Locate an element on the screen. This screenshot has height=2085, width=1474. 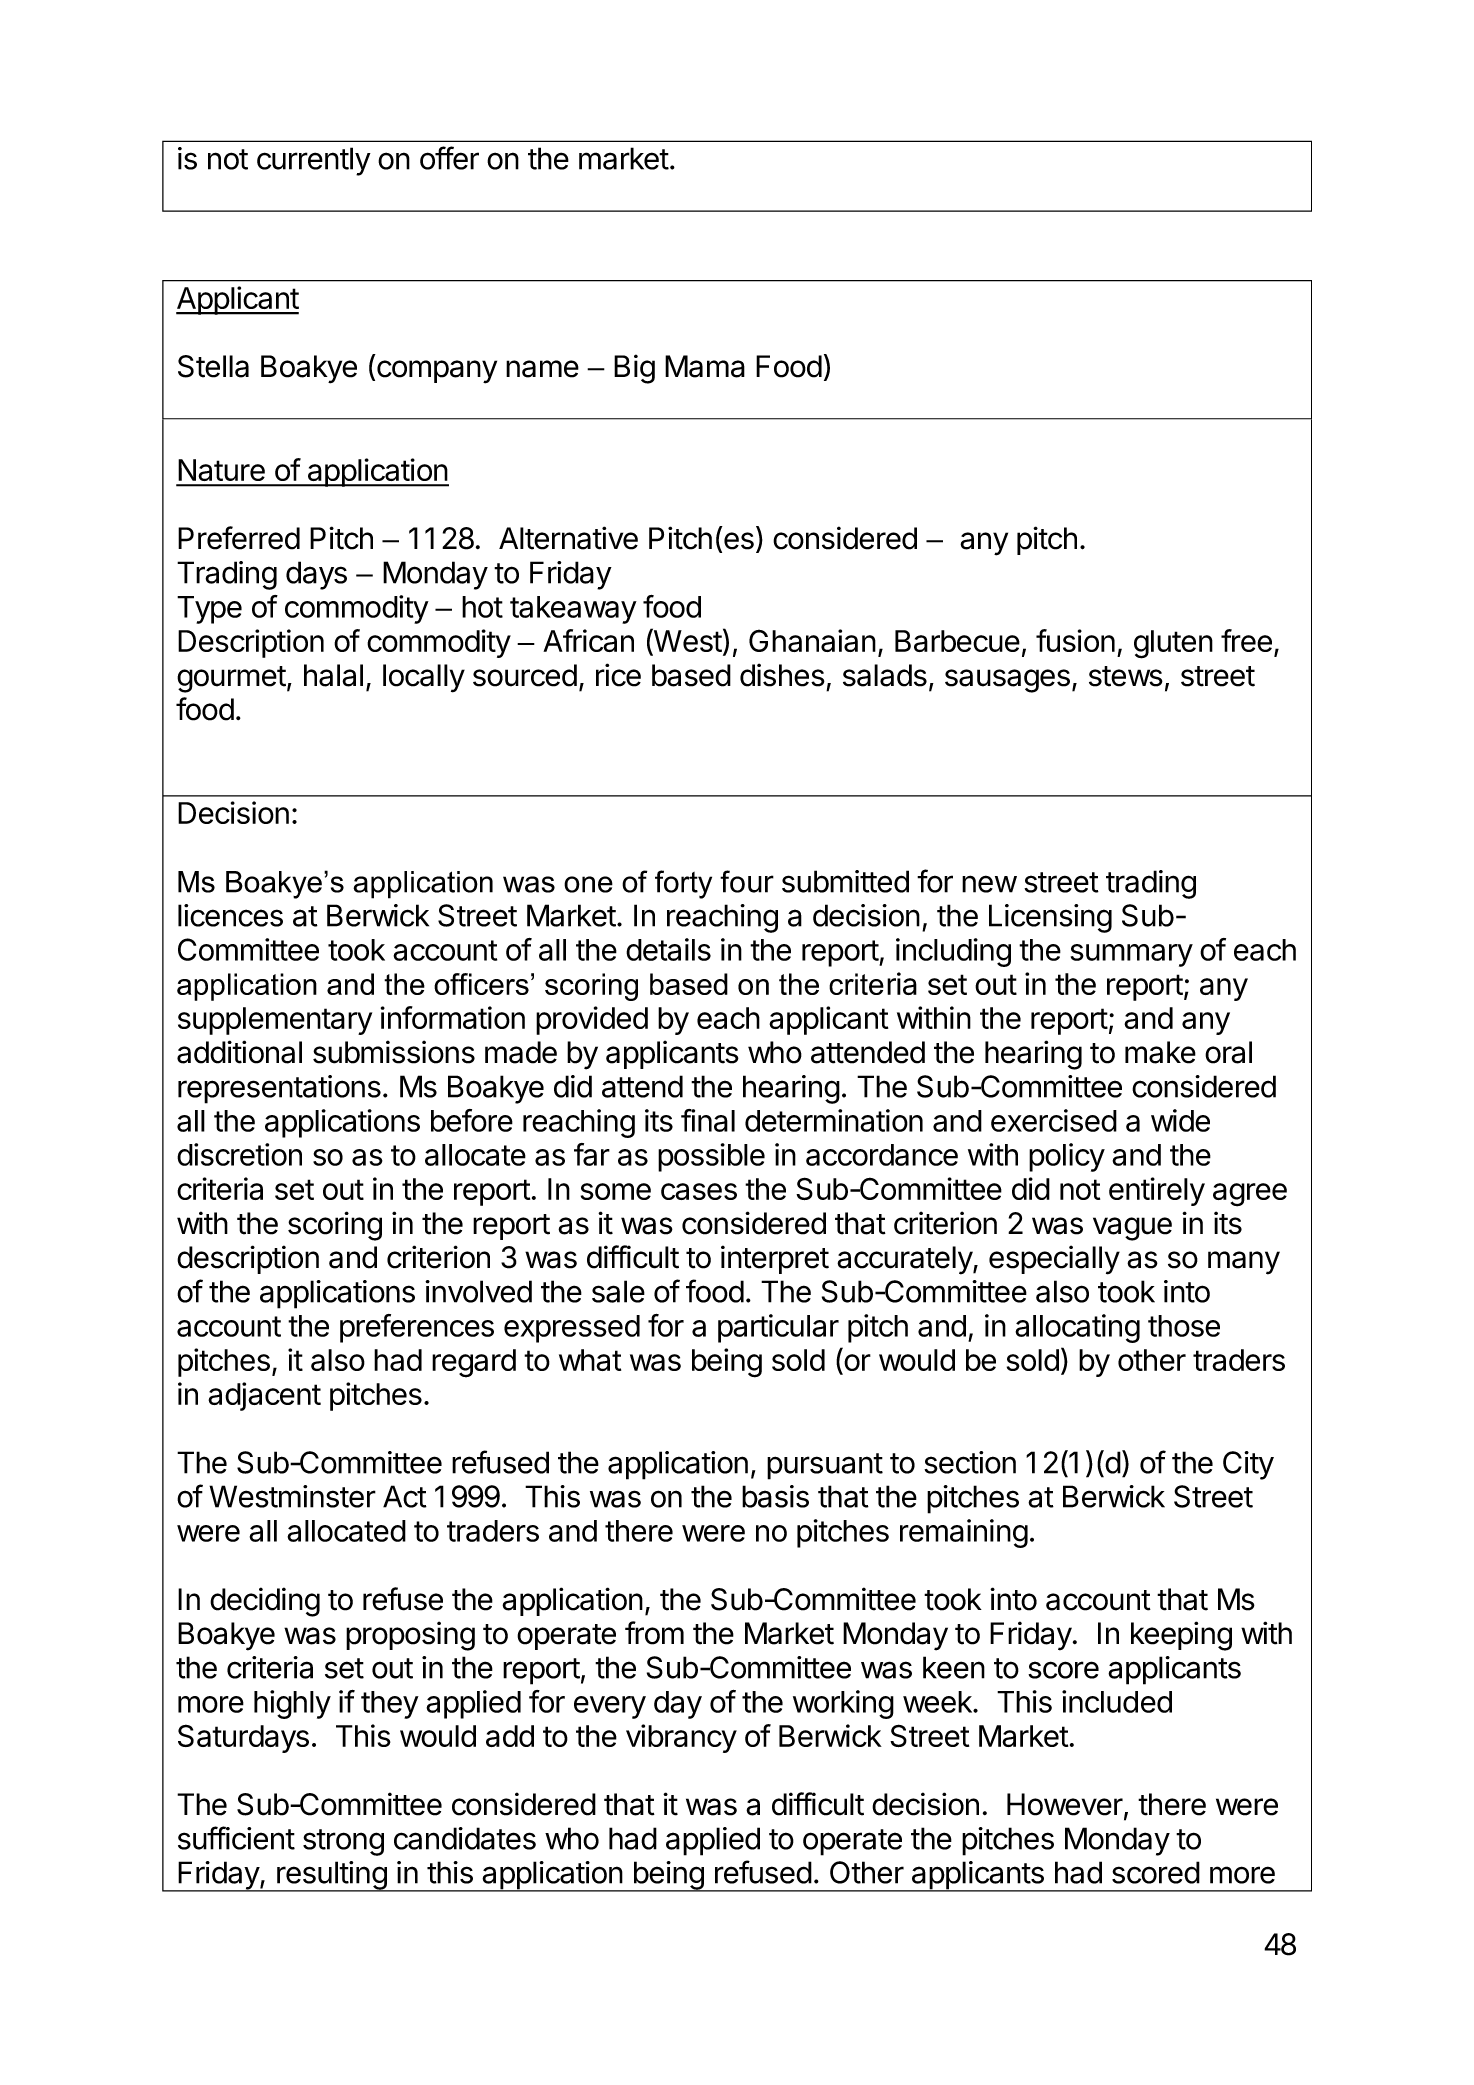
vibrancy is located at coordinates (681, 1738).
